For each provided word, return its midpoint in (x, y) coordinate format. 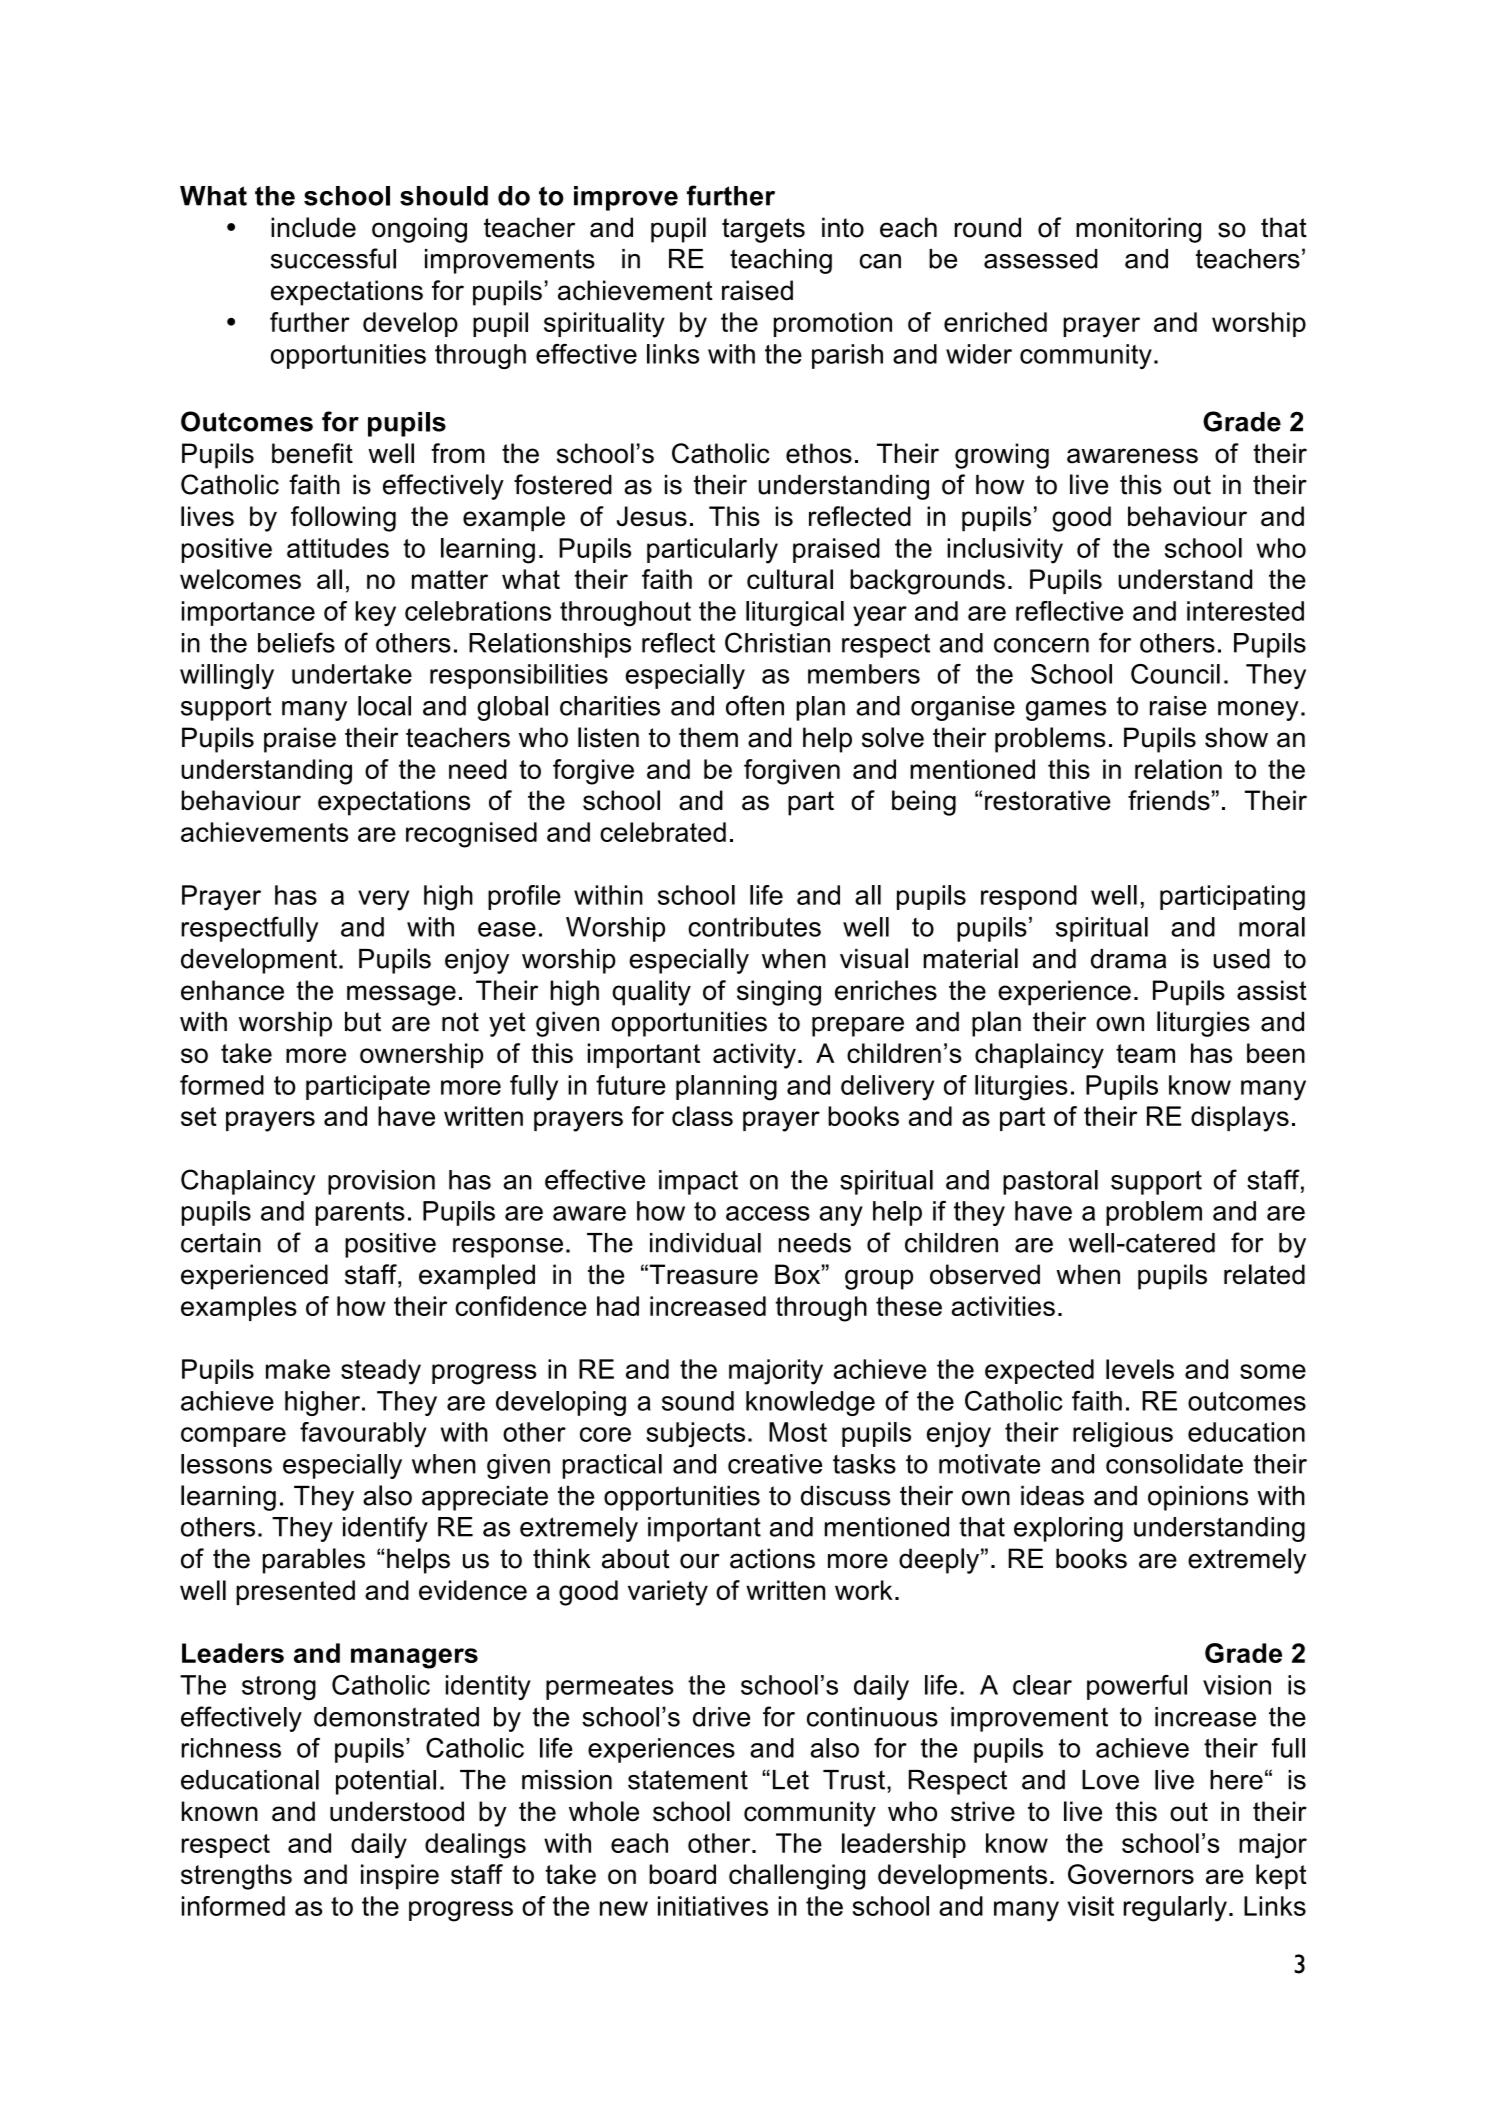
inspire (400, 1877)
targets (763, 230)
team (1145, 1053)
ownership (421, 1056)
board (682, 1874)
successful (333, 258)
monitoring (1138, 230)
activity (754, 1056)
